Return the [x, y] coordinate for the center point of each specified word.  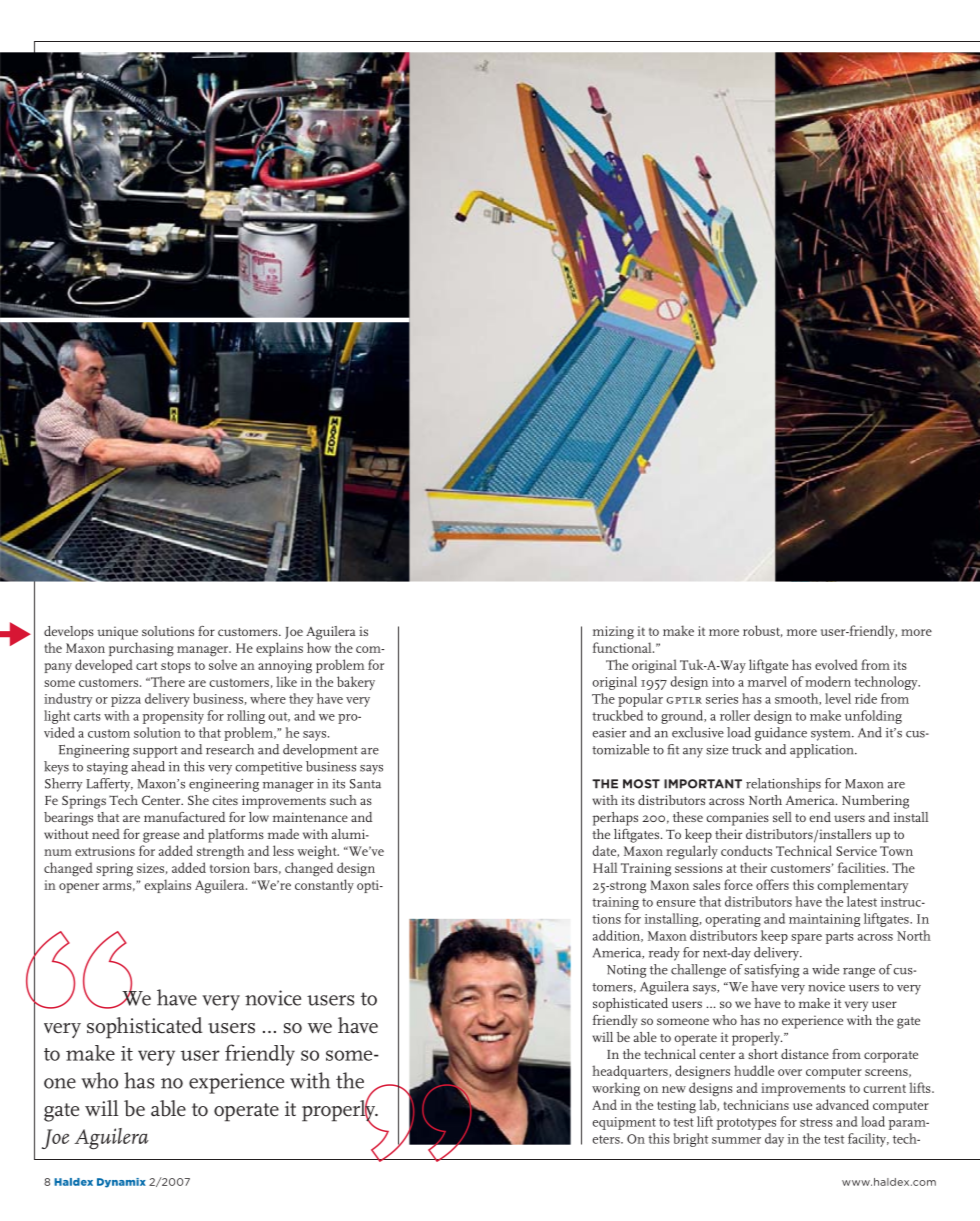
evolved [836, 664]
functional [623, 647]
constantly [324, 886]
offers [772, 884]
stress [816, 1122]
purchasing [141, 649]
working [616, 1089]
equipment [624, 1123]
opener [79, 888]
